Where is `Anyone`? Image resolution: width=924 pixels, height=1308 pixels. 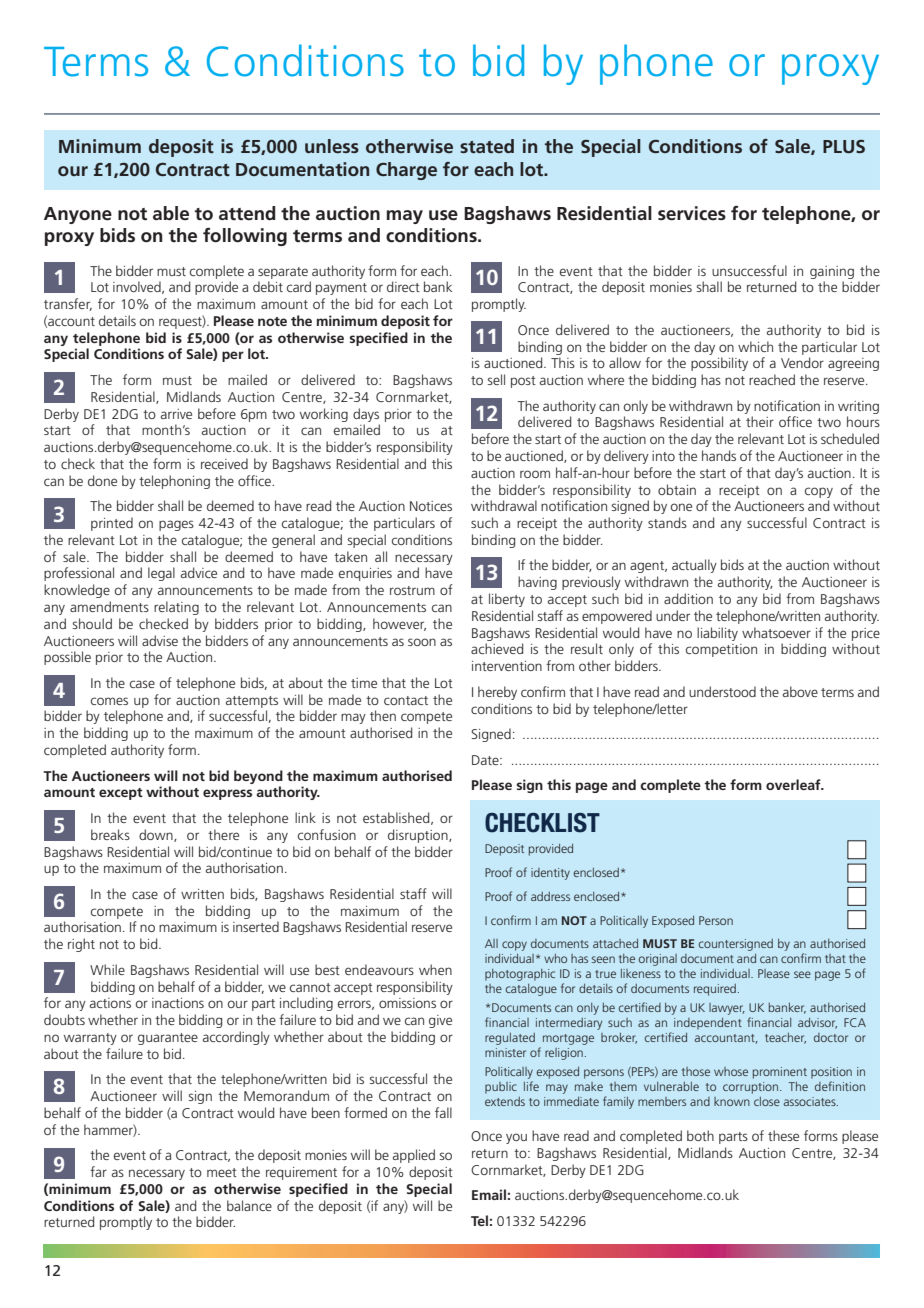 Anyone is located at coordinates (78, 215).
